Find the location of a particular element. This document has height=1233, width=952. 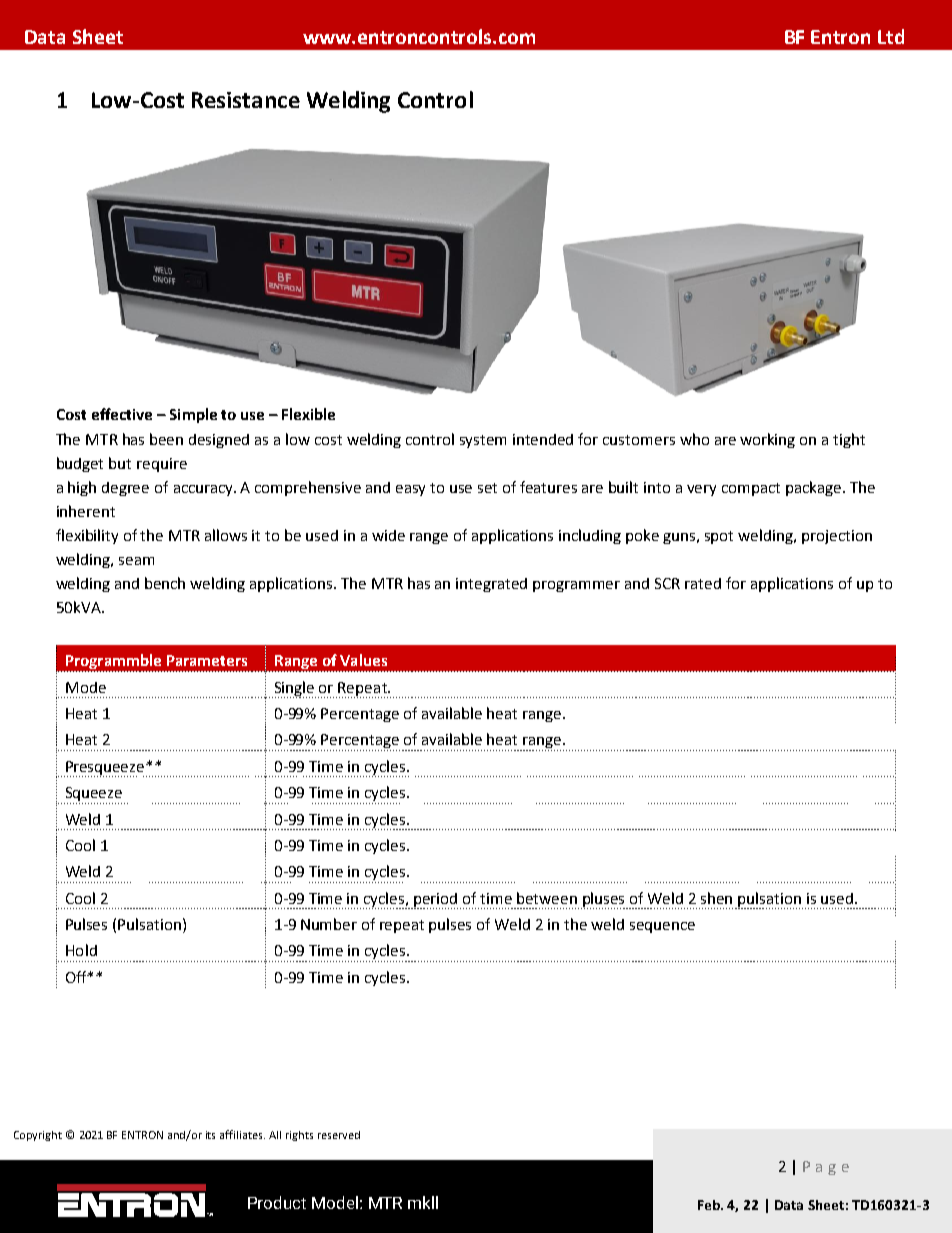

Values is located at coordinates (363, 660).
